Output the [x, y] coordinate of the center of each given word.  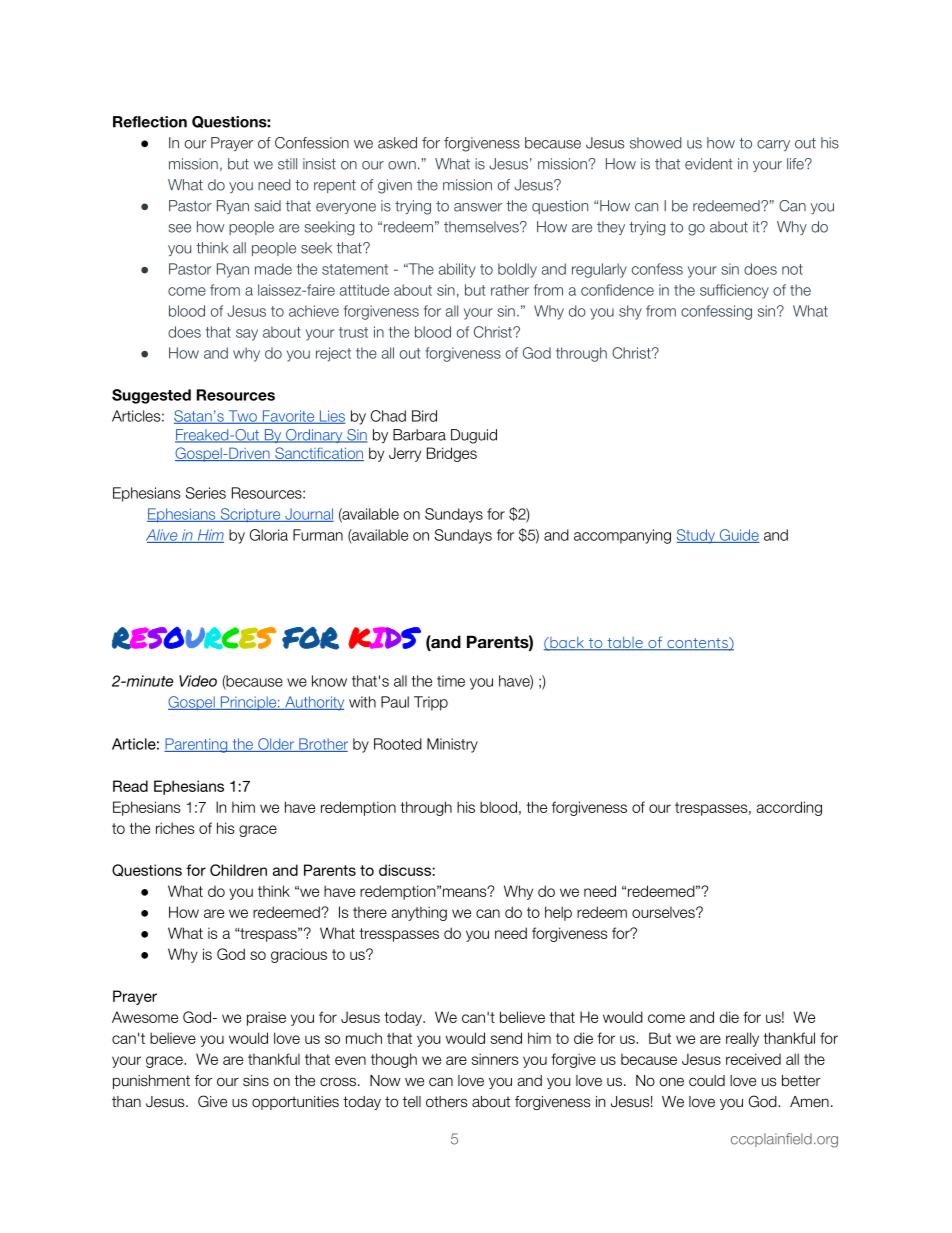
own [402, 165]
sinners [495, 1059]
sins [256, 1081]
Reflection [150, 122]
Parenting [197, 745]
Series [206, 493]
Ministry [452, 745]
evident [709, 164]
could [707, 1081]
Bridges [452, 454]
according [789, 808]
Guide [738, 536]
